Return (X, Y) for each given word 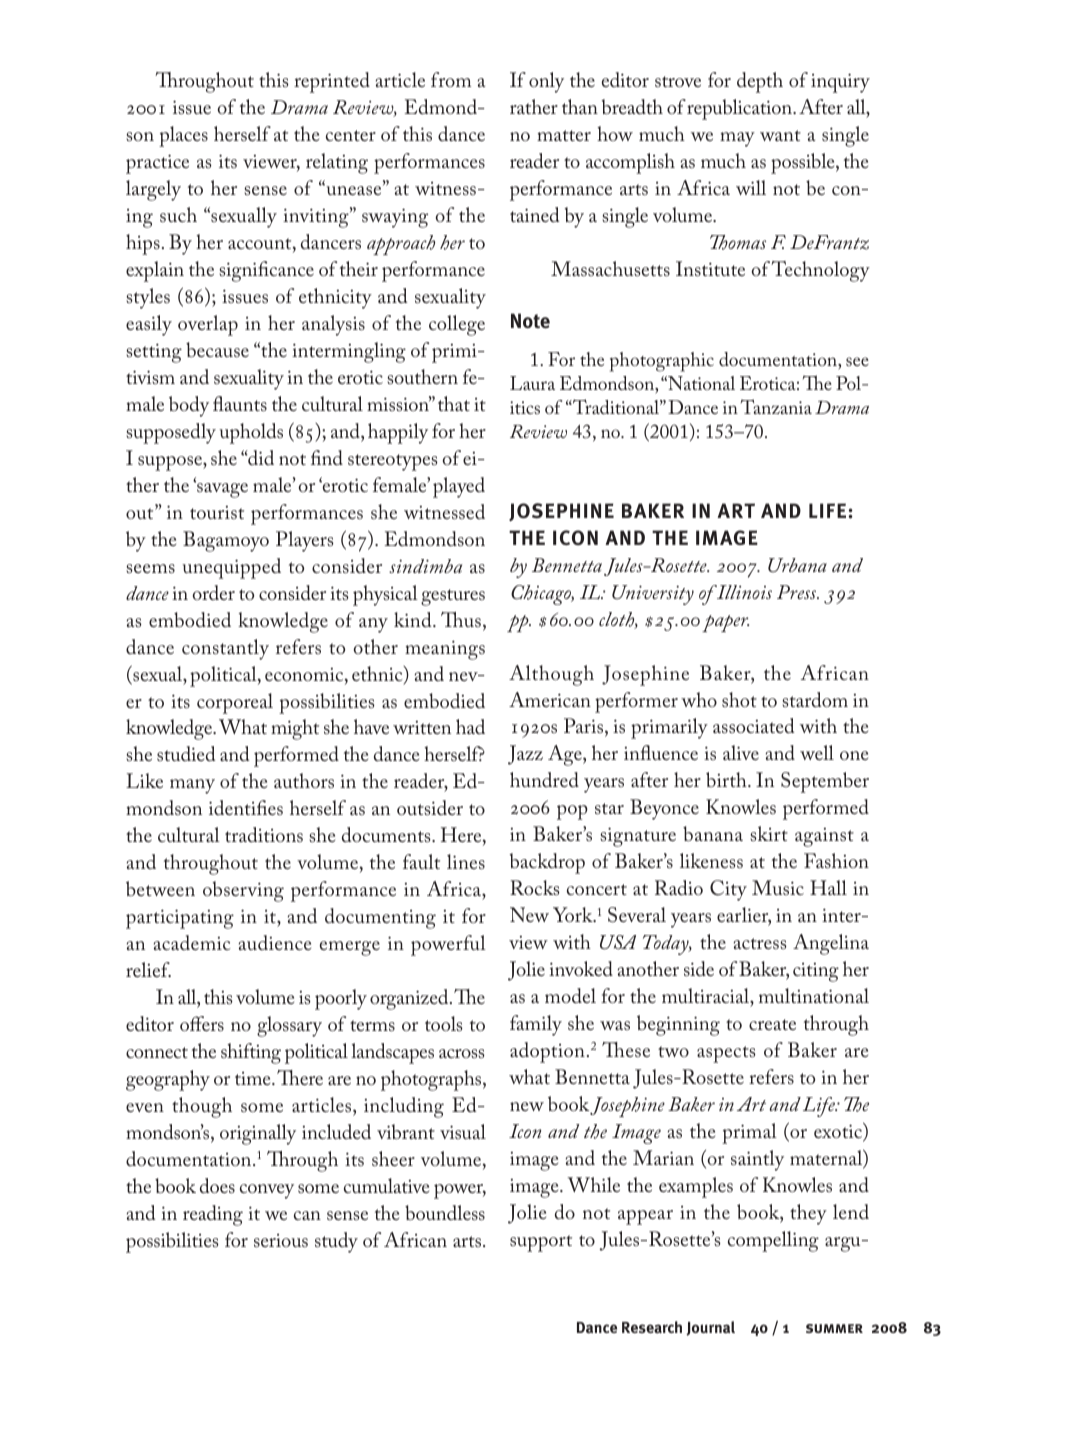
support (541, 1243)
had (470, 726)
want (780, 135)
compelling (773, 1241)
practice (157, 164)
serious (281, 1240)
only (546, 82)
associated (753, 725)
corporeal (235, 703)
